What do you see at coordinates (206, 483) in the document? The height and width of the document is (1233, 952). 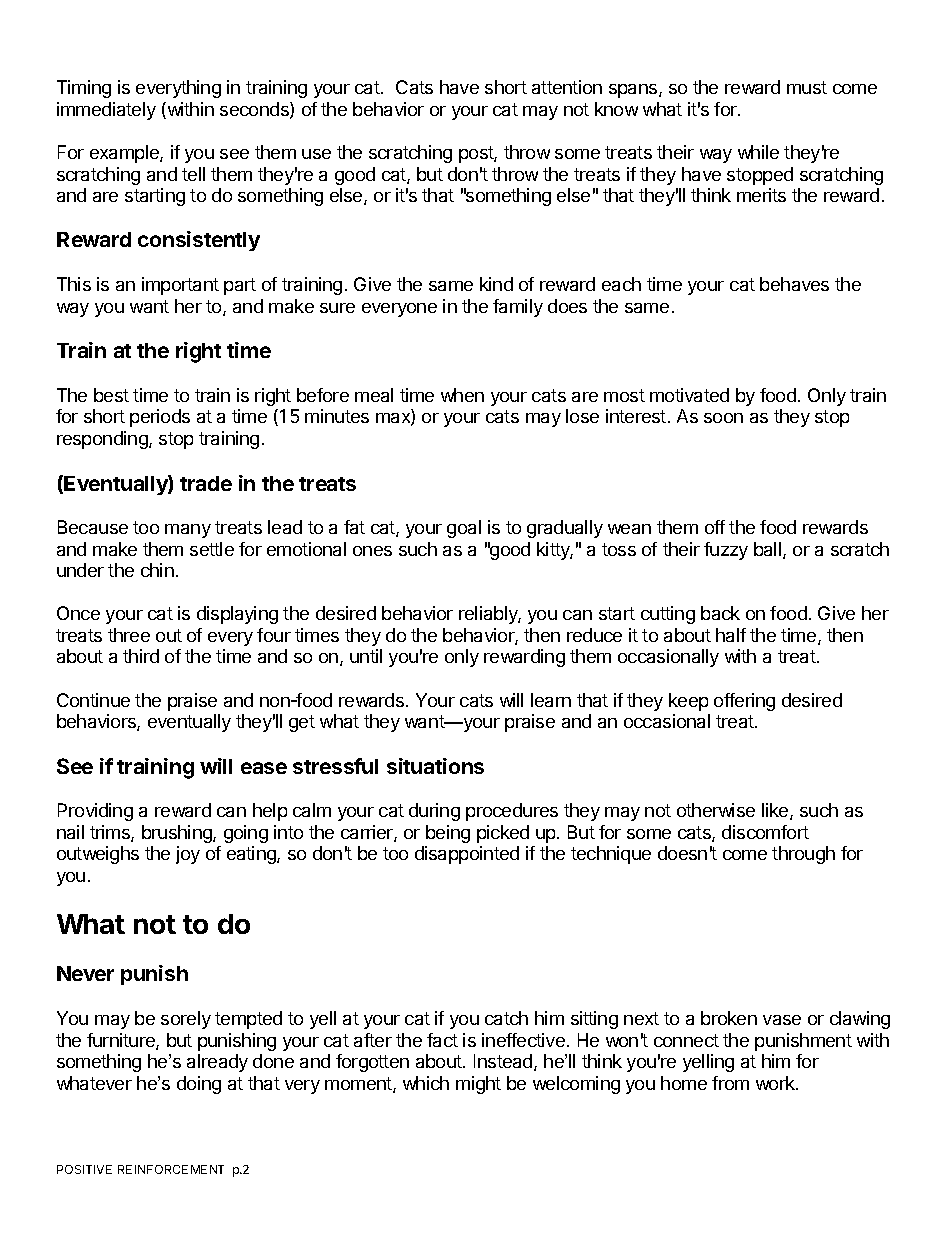 I see `trade` at bounding box center [206, 483].
